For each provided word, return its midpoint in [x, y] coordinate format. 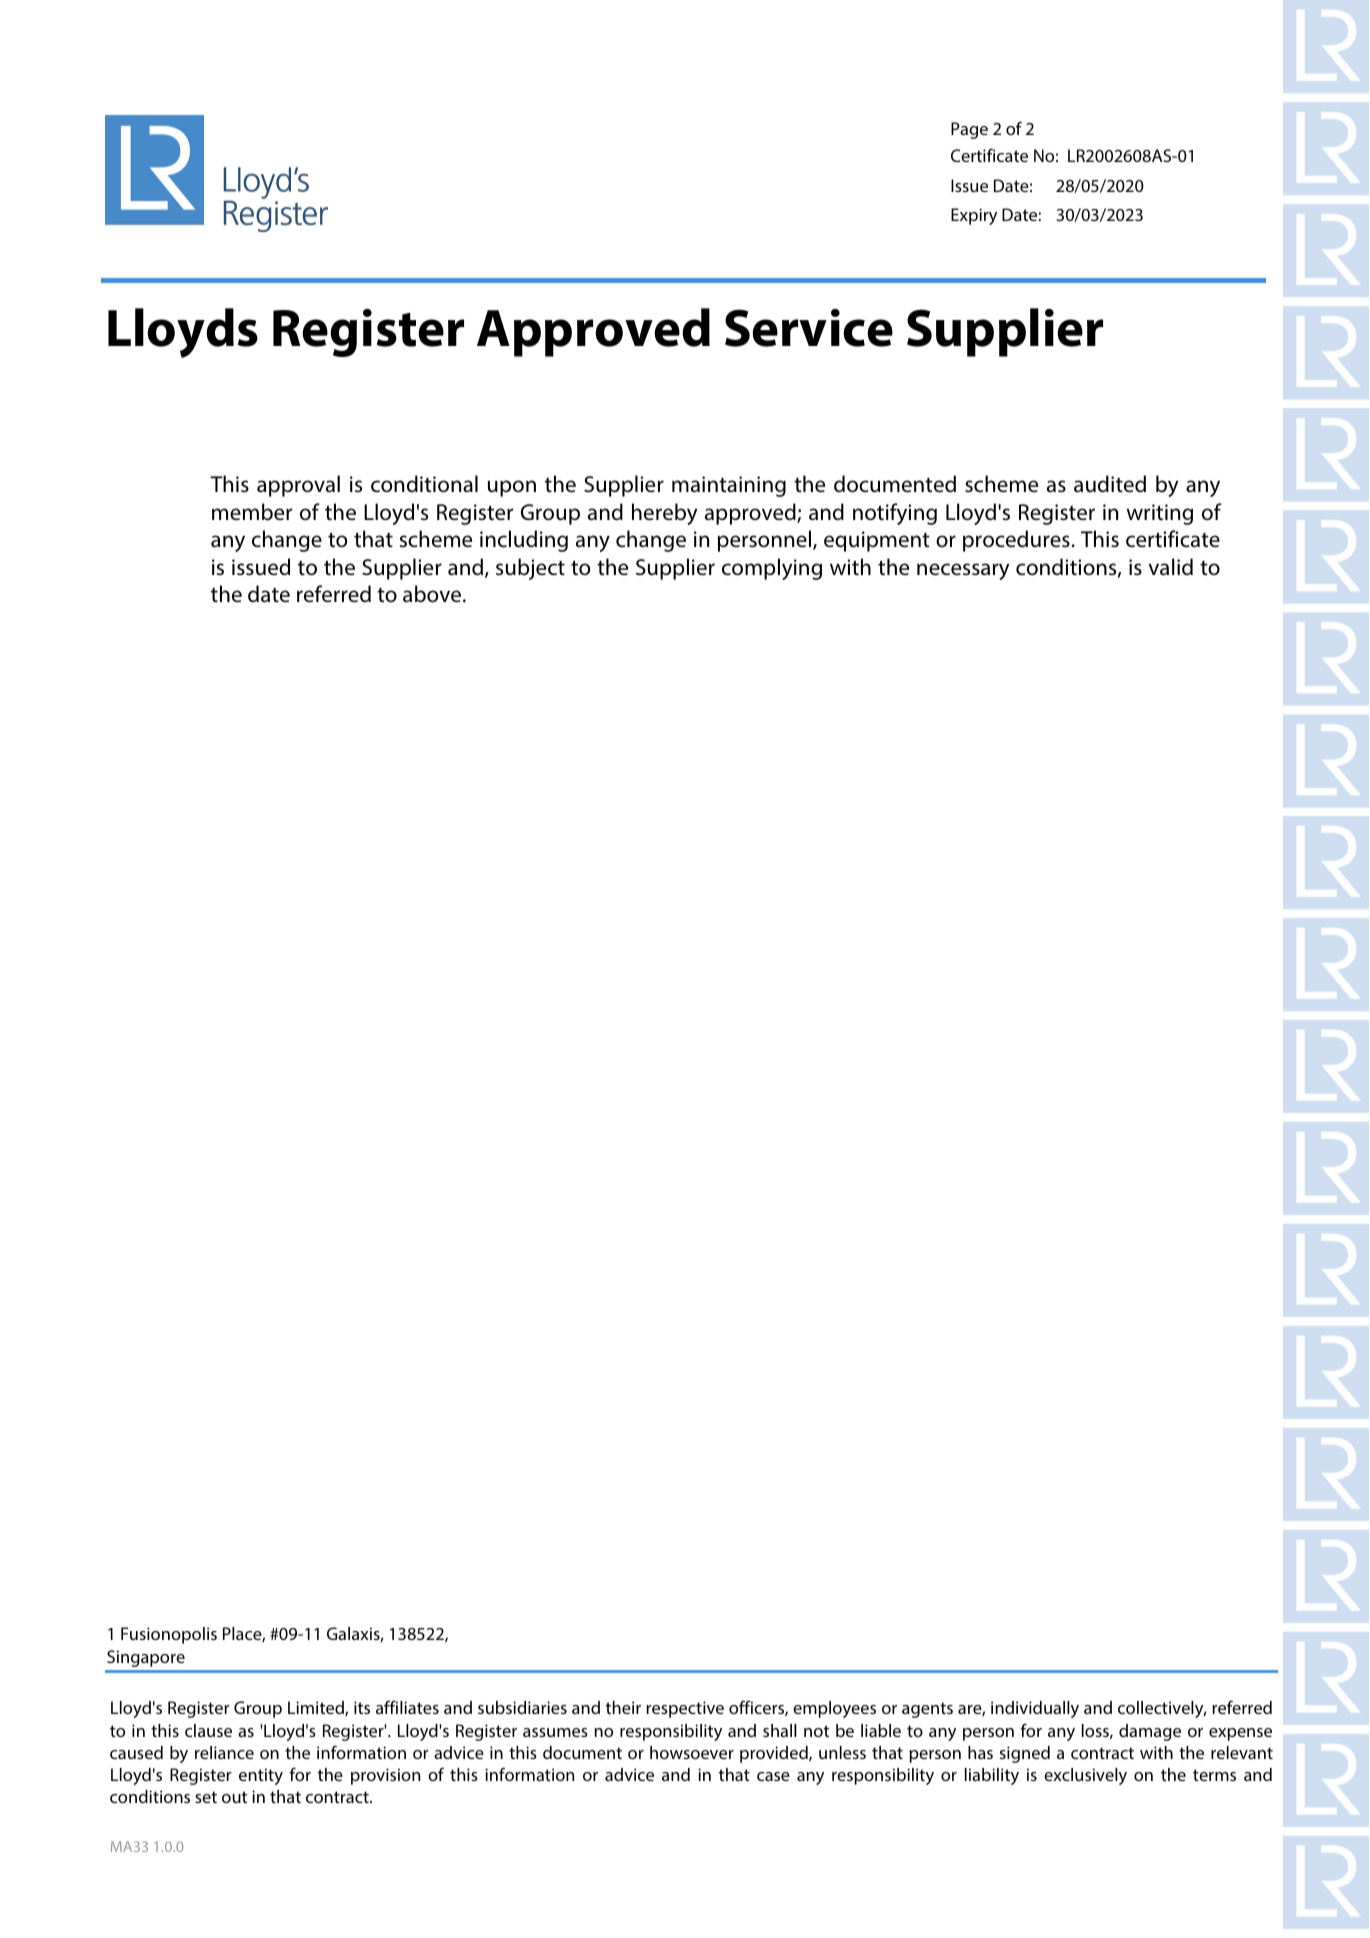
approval [298, 486]
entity [261, 1776]
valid [1170, 567]
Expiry [974, 216]
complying [772, 569]
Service [809, 328]
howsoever [692, 1752]
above [433, 594]
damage [1150, 1732]
